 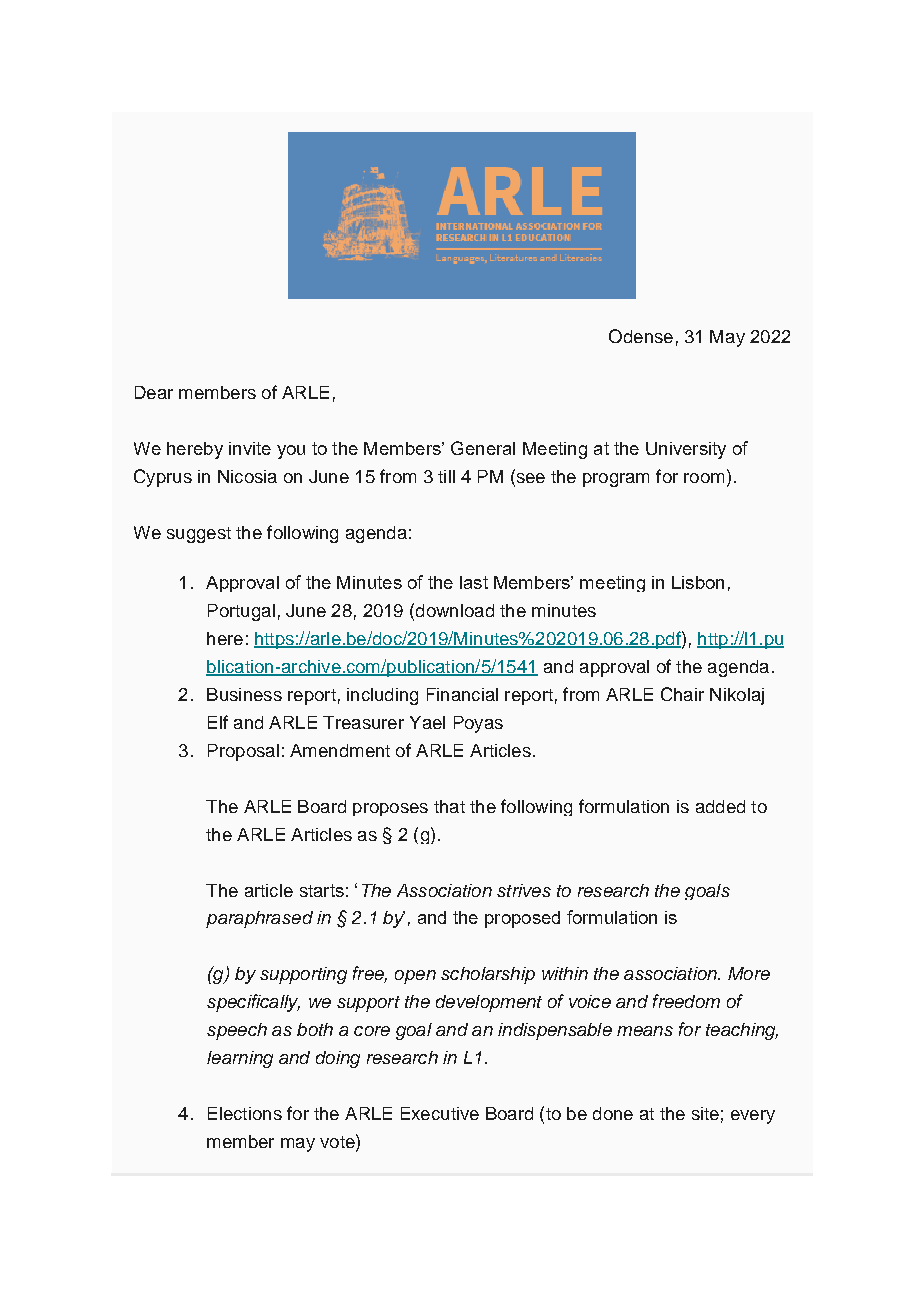 I want to click on General, so click(x=483, y=448).
